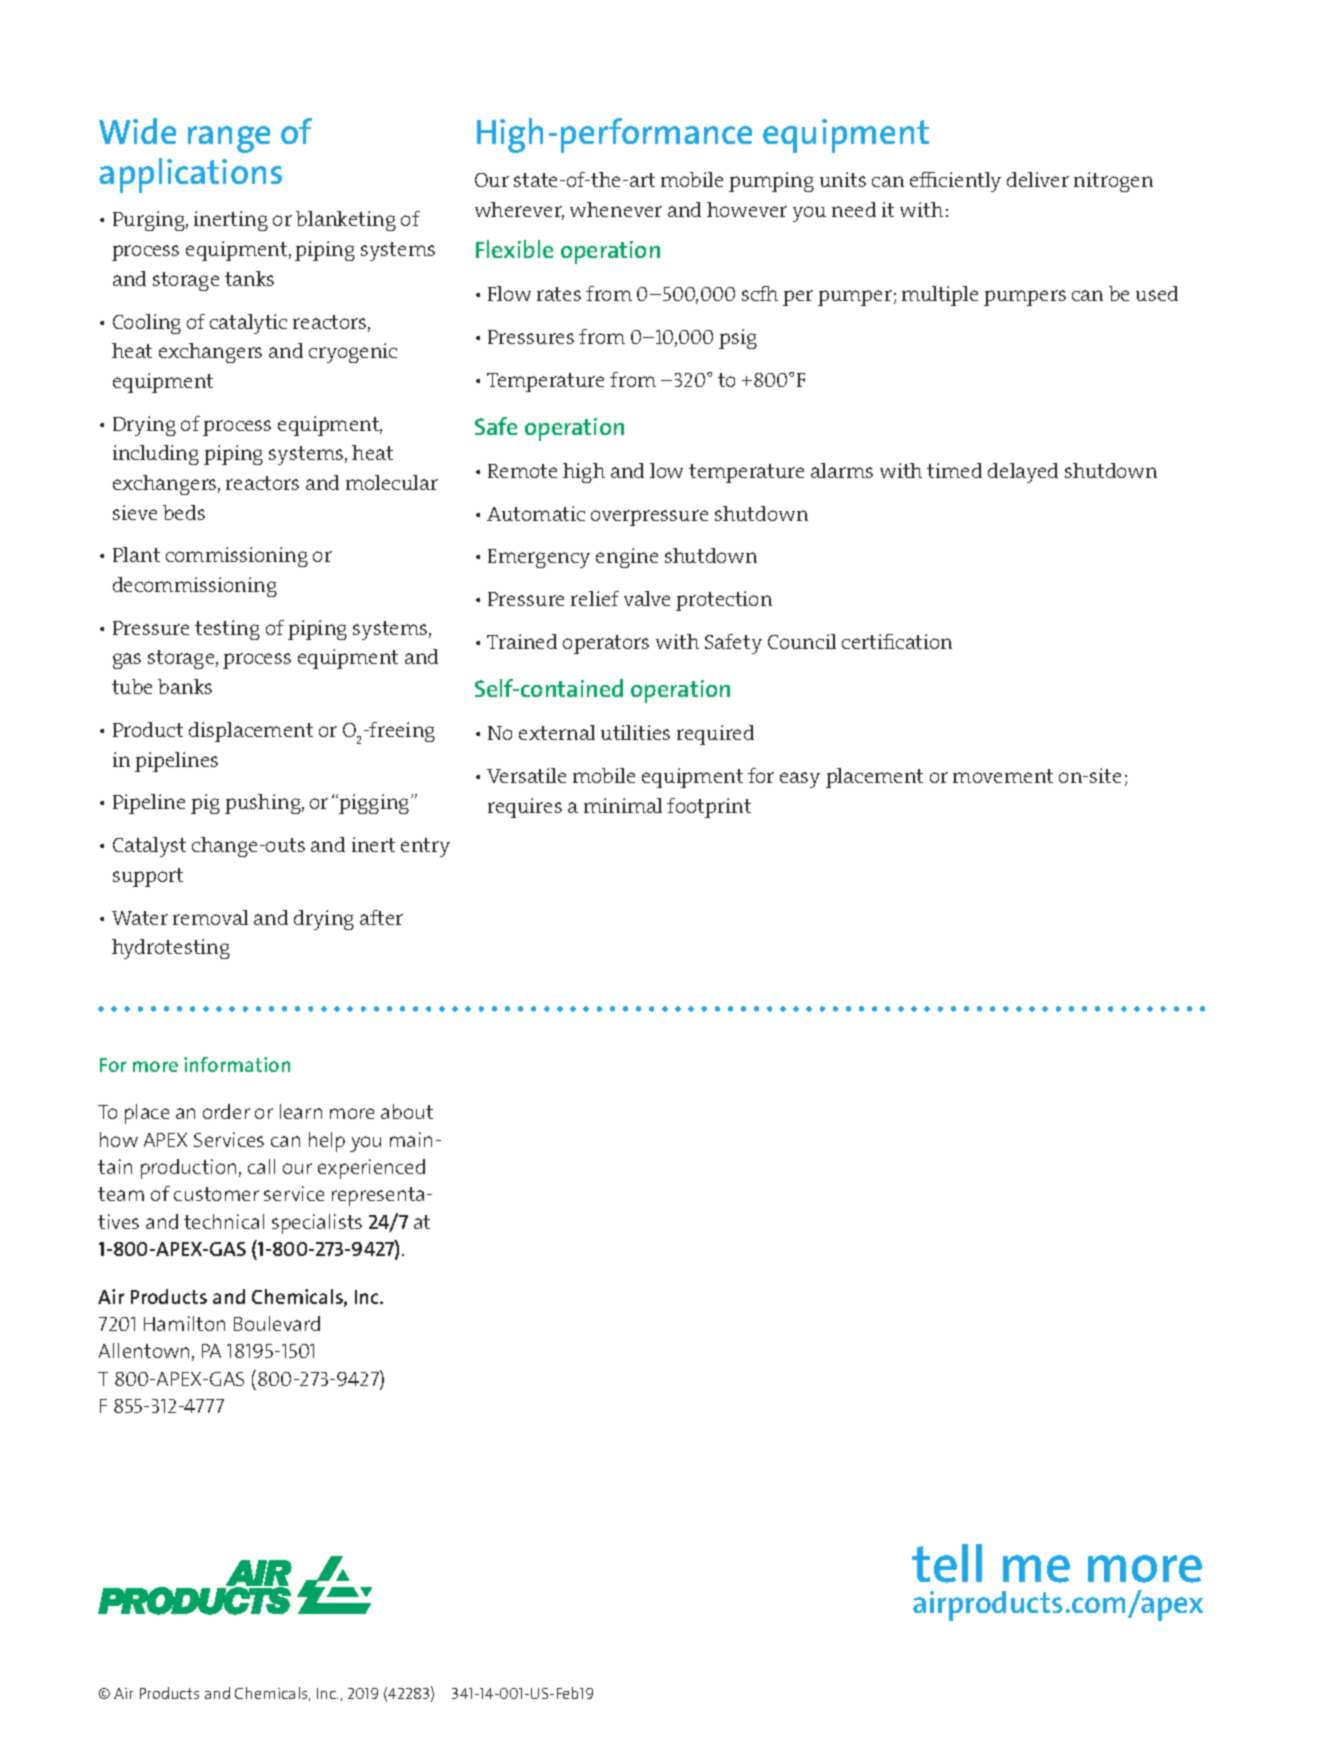 Image resolution: width=1343 pixels, height=1739 pixels. What do you see at coordinates (1003, 776) in the screenshot?
I see `movement` at bounding box center [1003, 776].
